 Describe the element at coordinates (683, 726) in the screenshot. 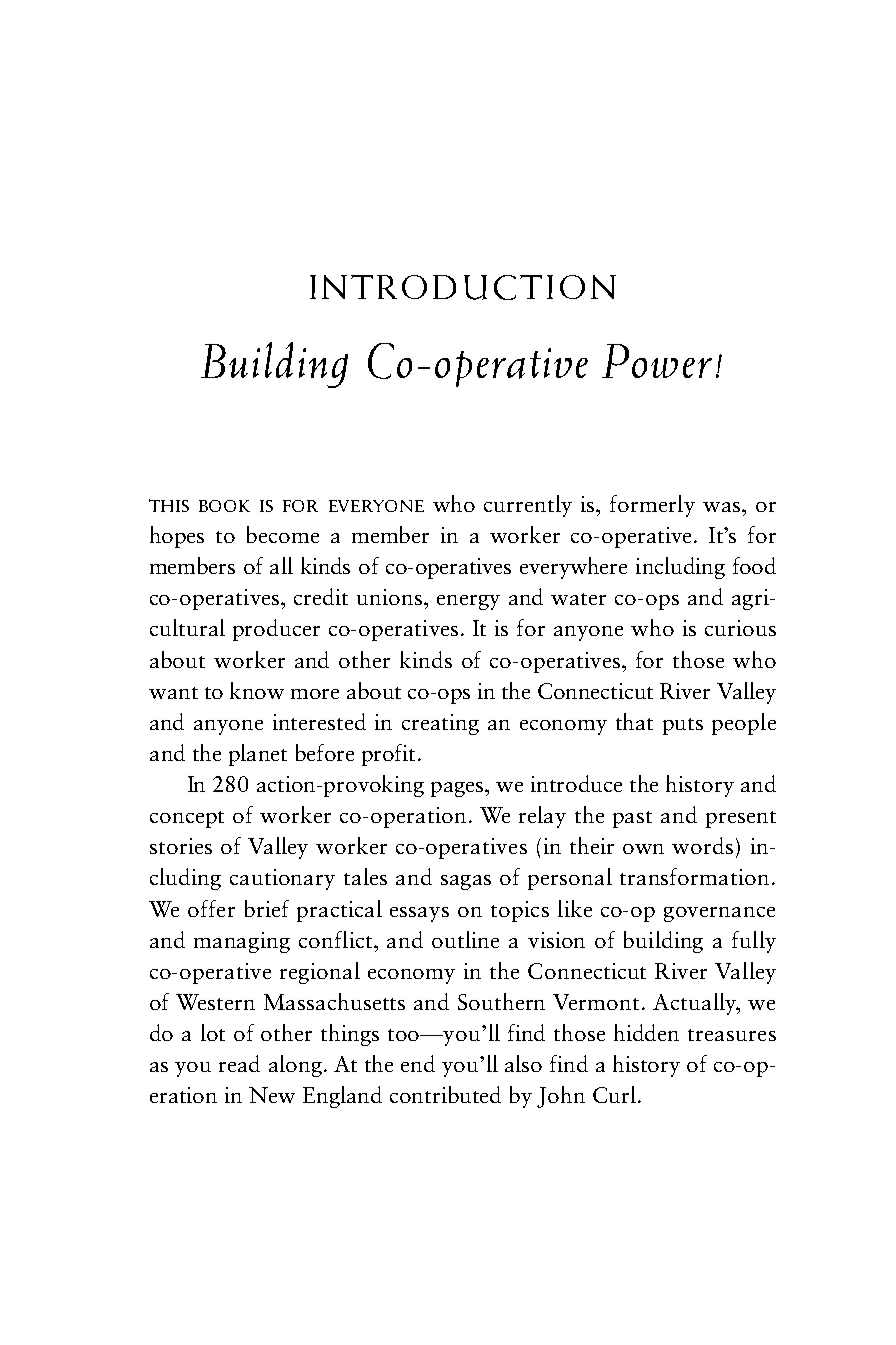

I see `puts` at that location.
